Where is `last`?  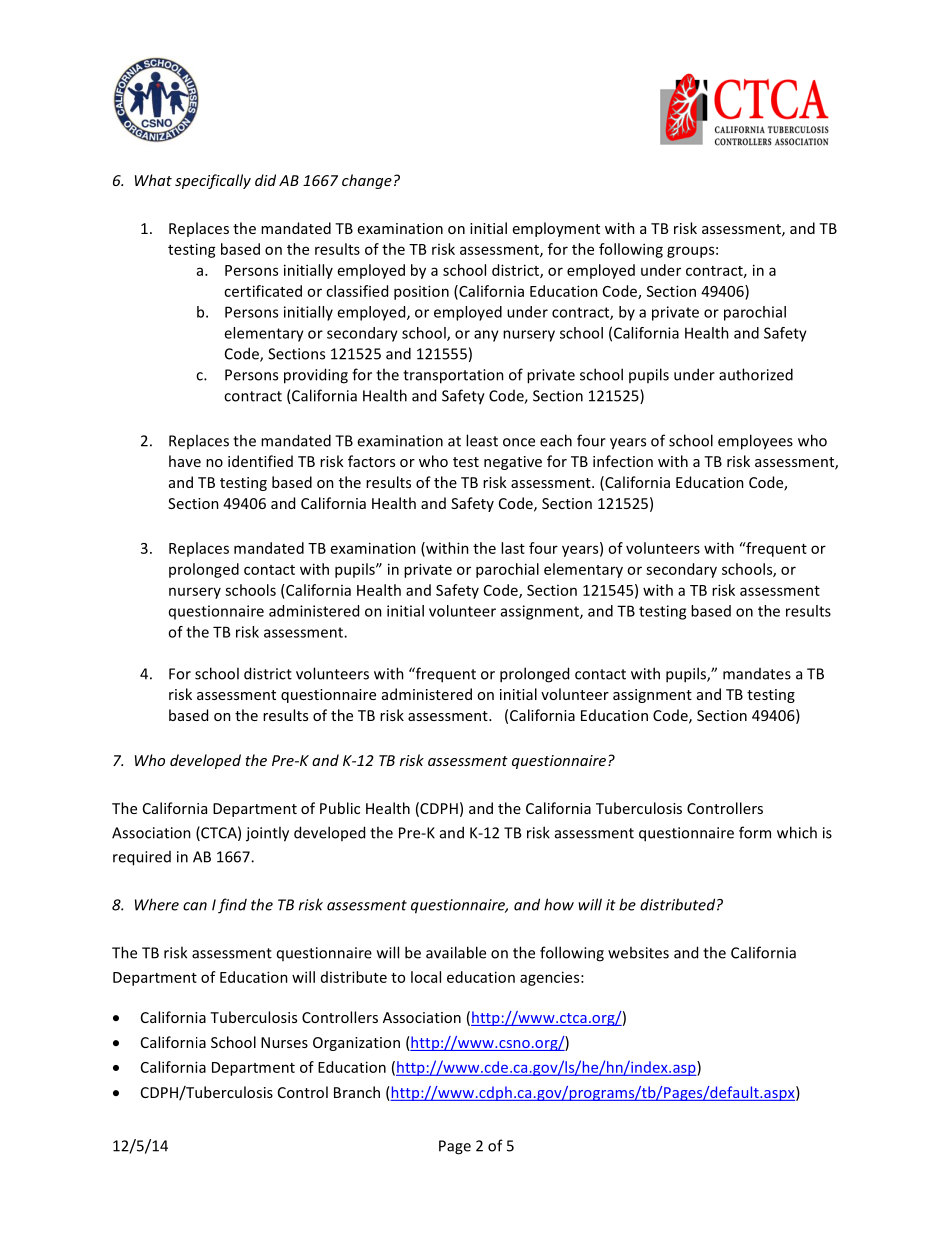
last is located at coordinates (513, 548).
